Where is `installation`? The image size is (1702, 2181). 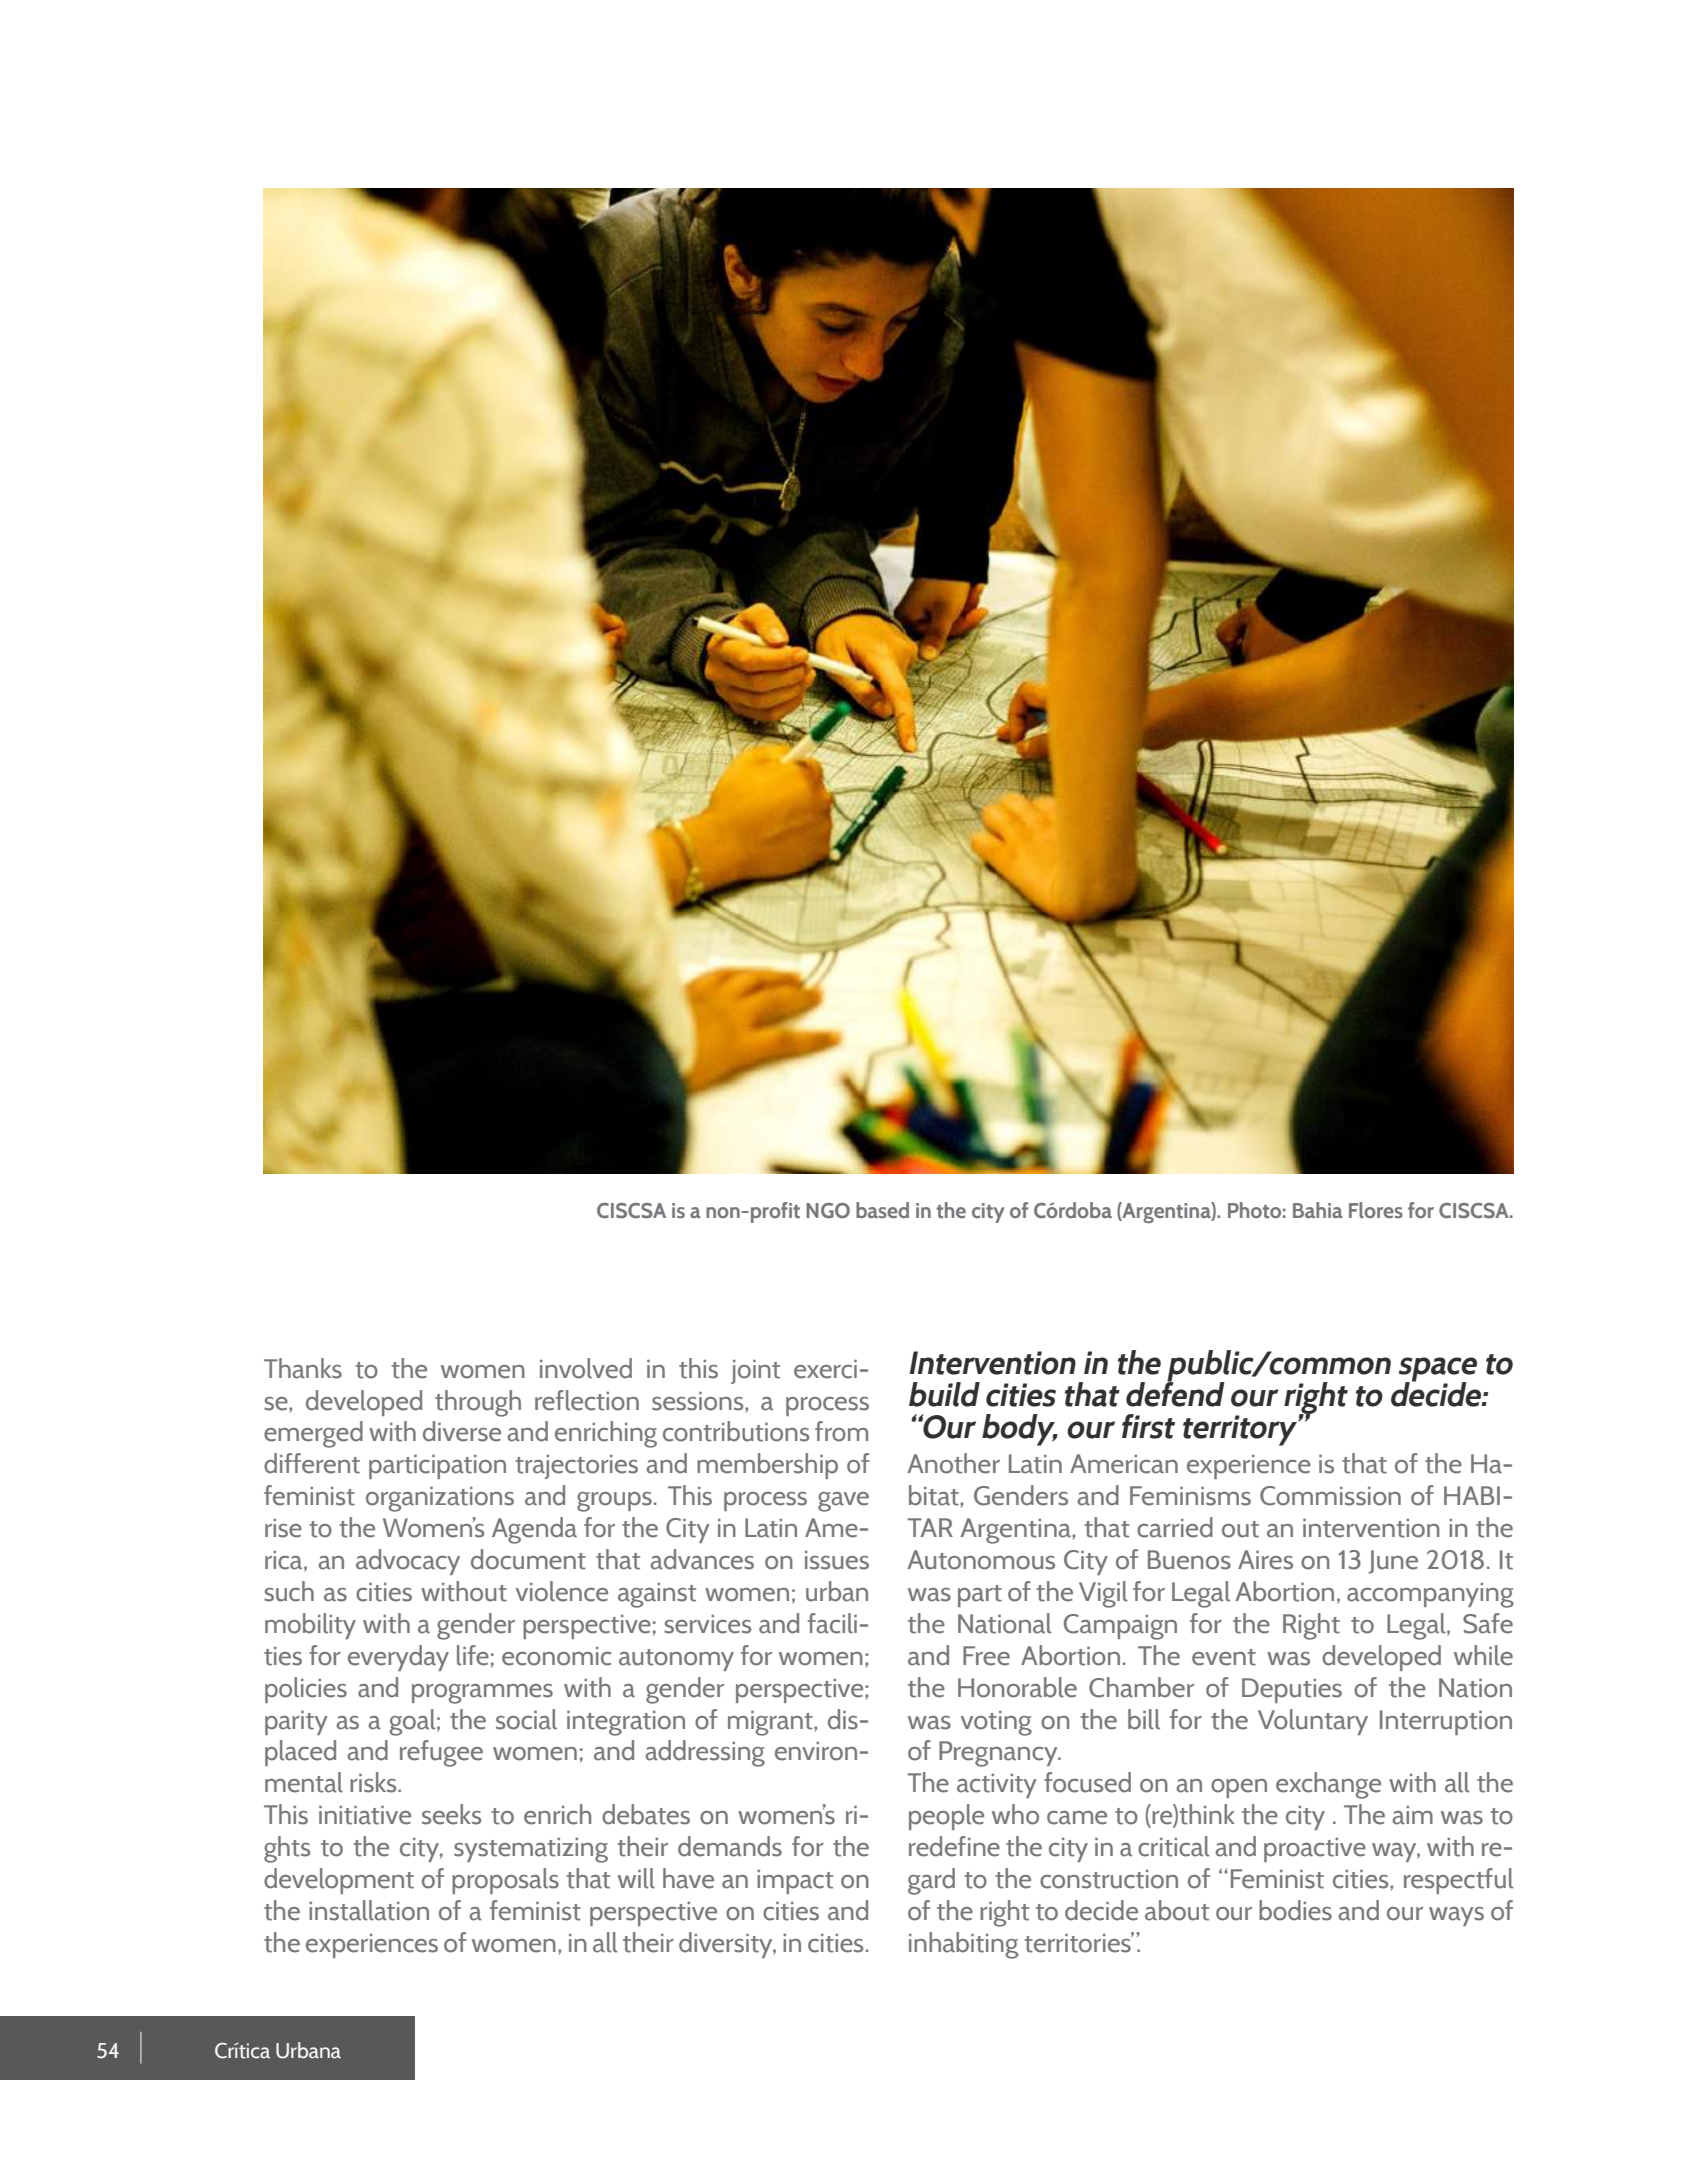
installation is located at coordinates (369, 1910).
